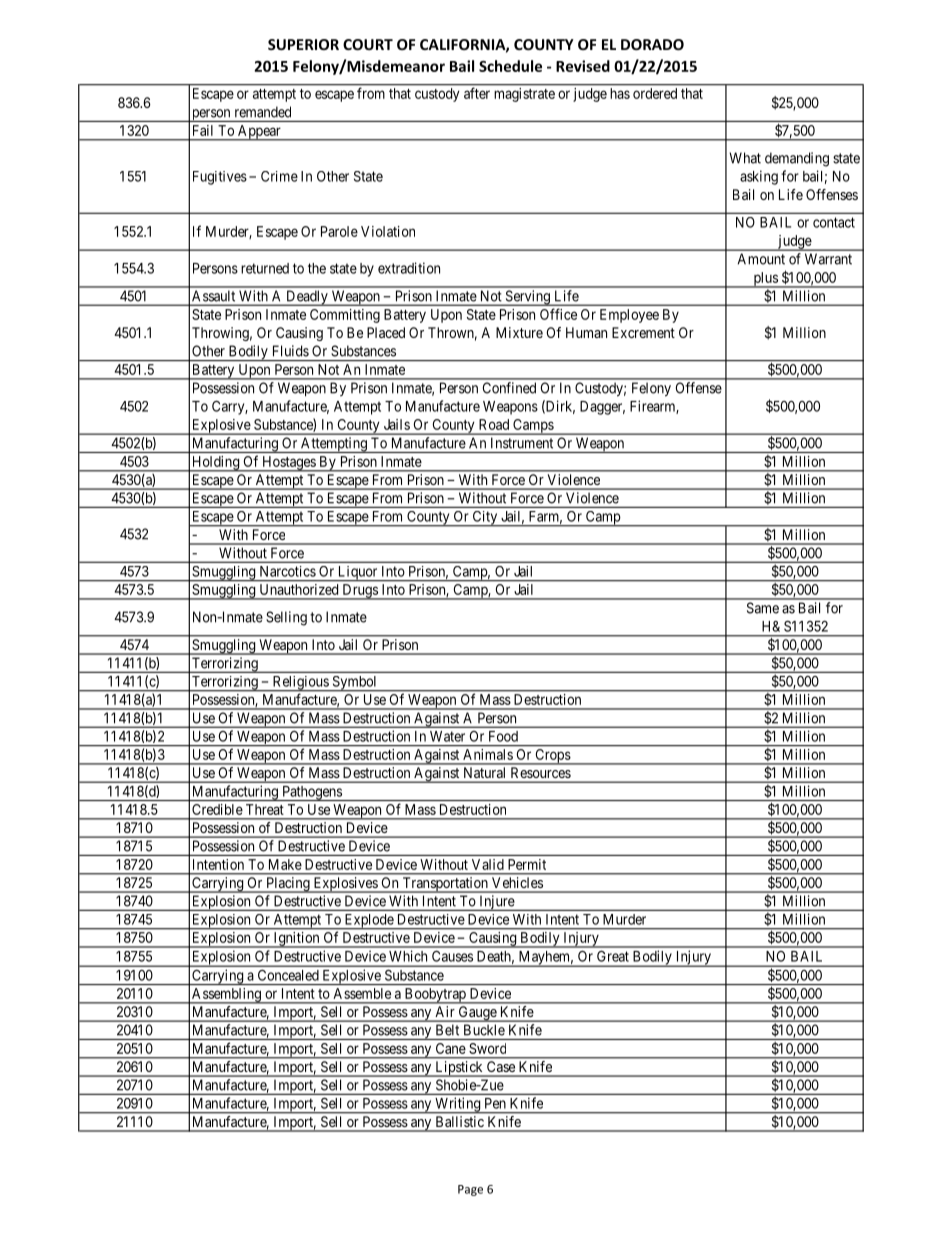 Image resolution: width=952 pixels, height=1233 pixels. I want to click on Page, so click(470, 1190).
